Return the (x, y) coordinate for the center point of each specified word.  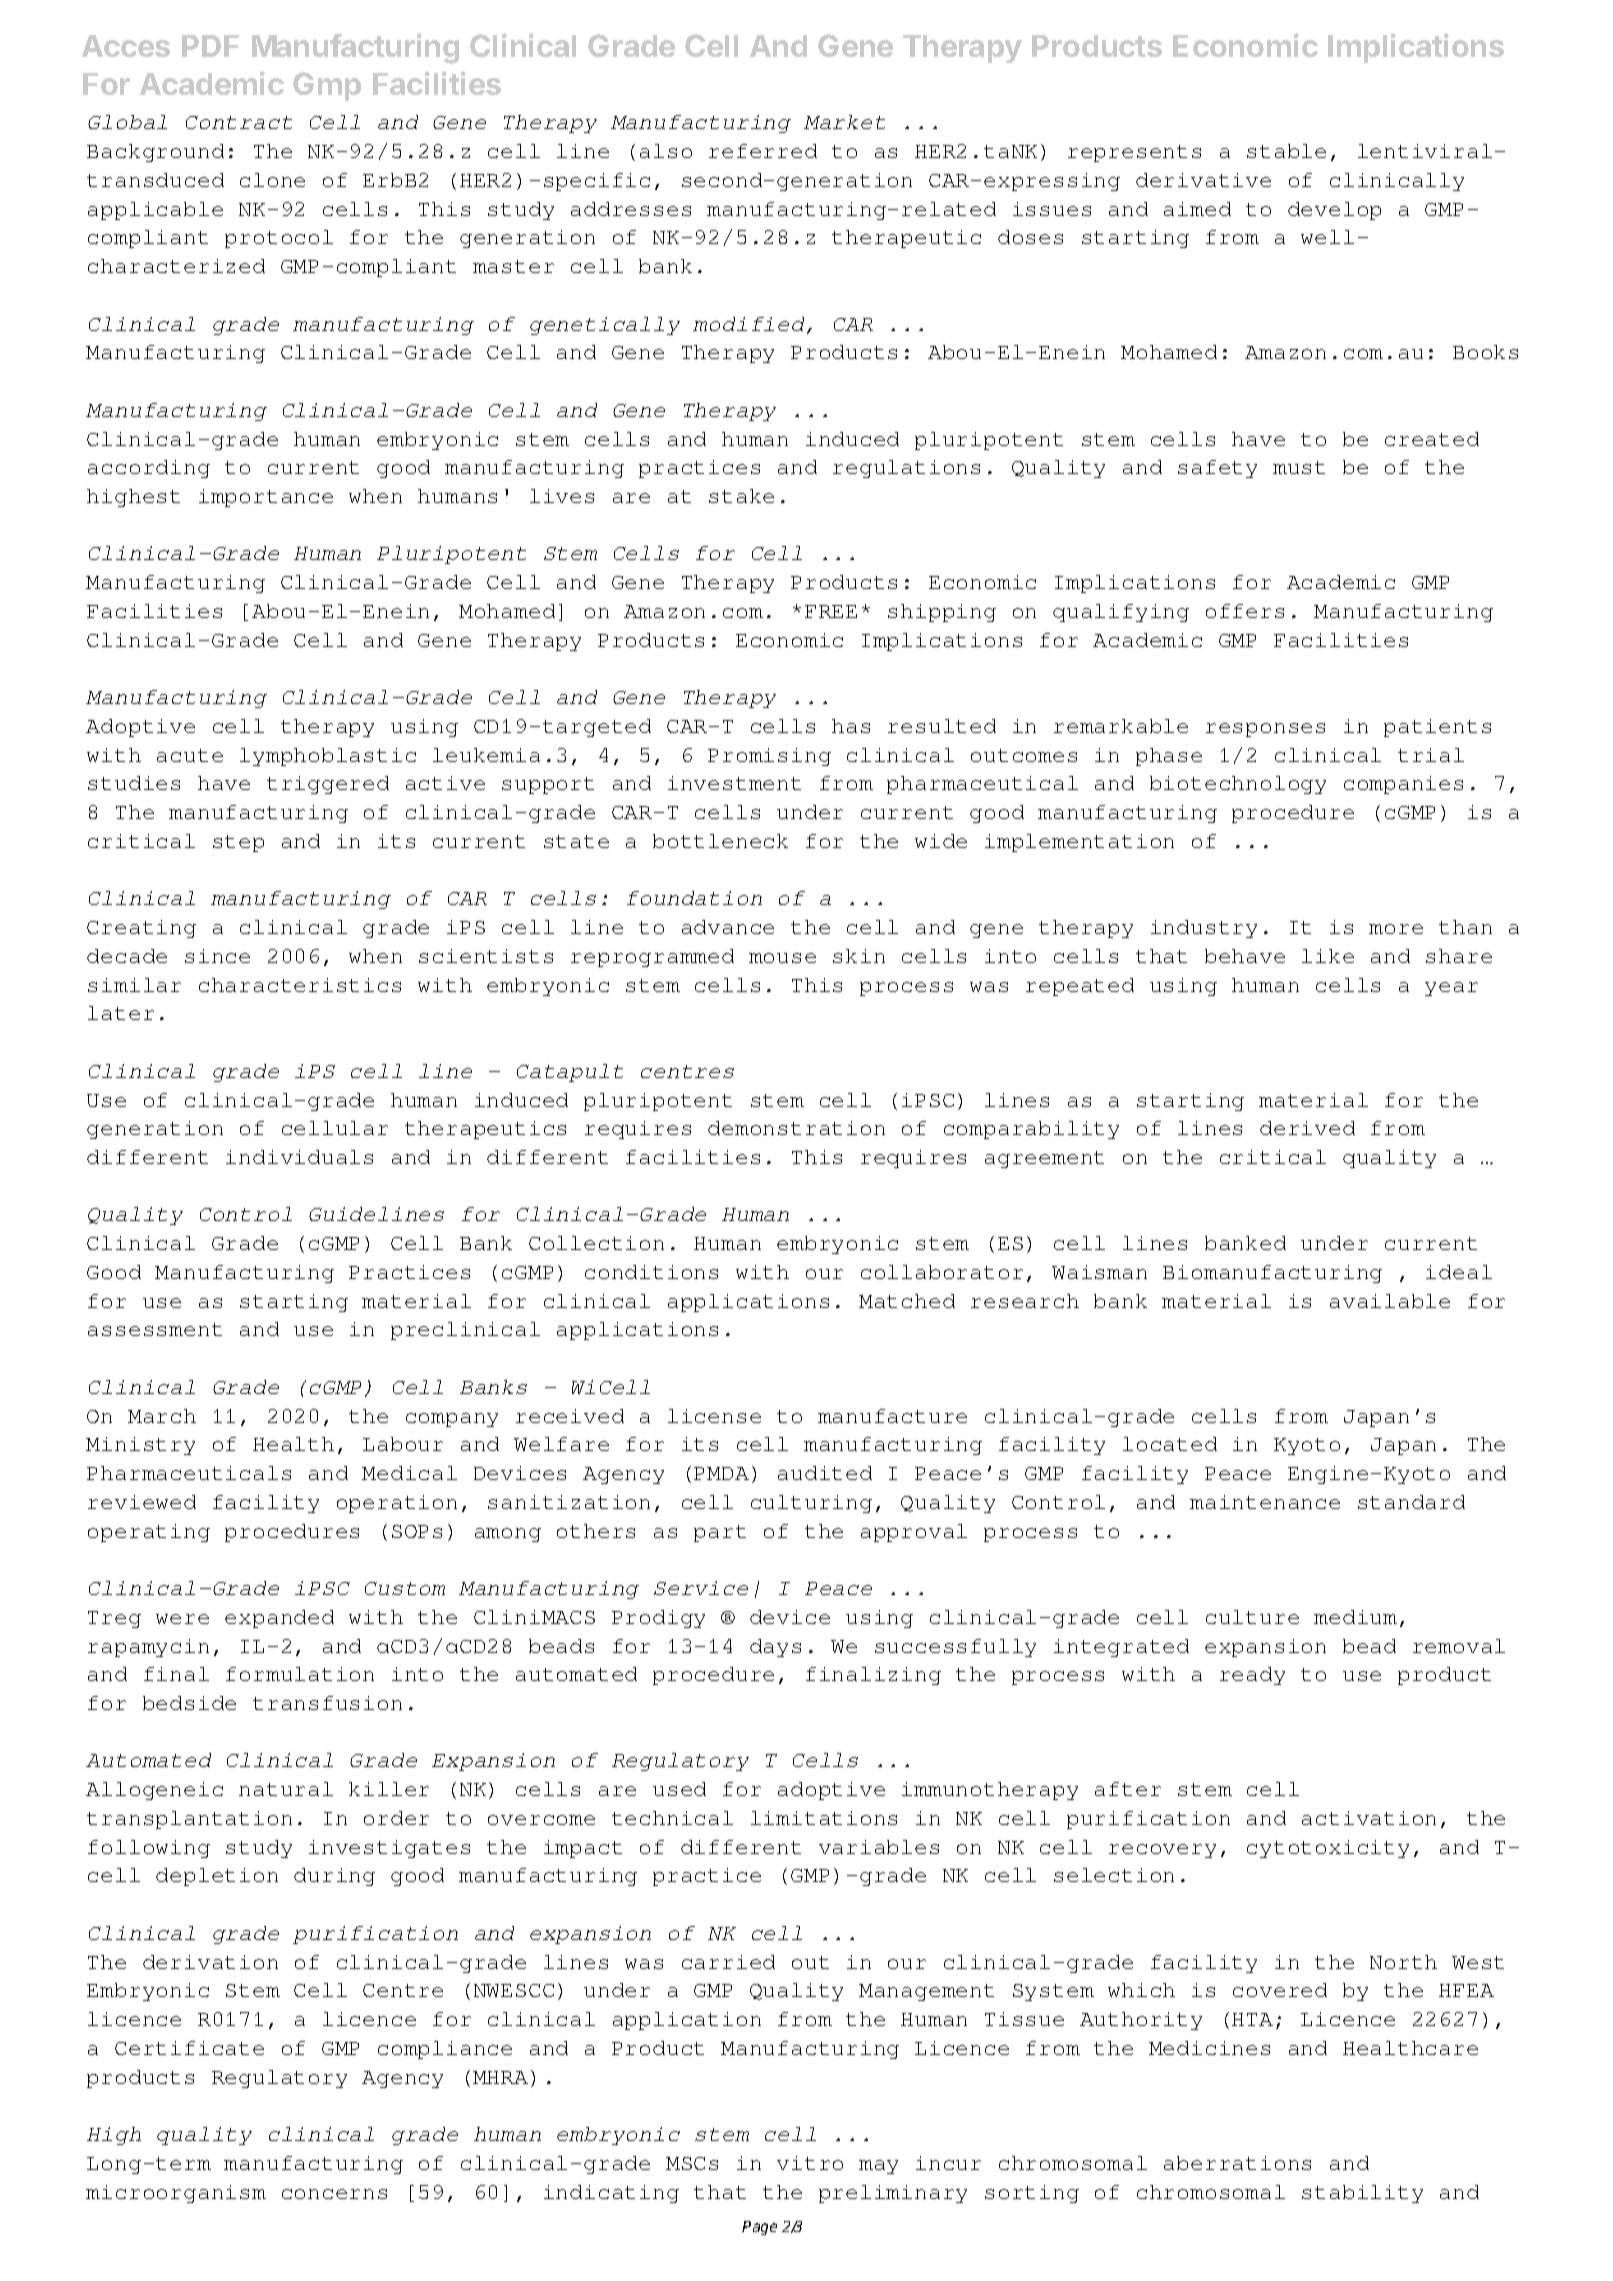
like (1328, 956)
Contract (239, 122)
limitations (824, 1818)
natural (286, 1789)
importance (266, 498)
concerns (334, 2194)
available (1390, 1301)
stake (741, 496)
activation (1369, 1818)
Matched (907, 1301)
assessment (155, 1329)
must (1299, 467)
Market (844, 122)
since (217, 956)
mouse (782, 958)
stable (1286, 151)
